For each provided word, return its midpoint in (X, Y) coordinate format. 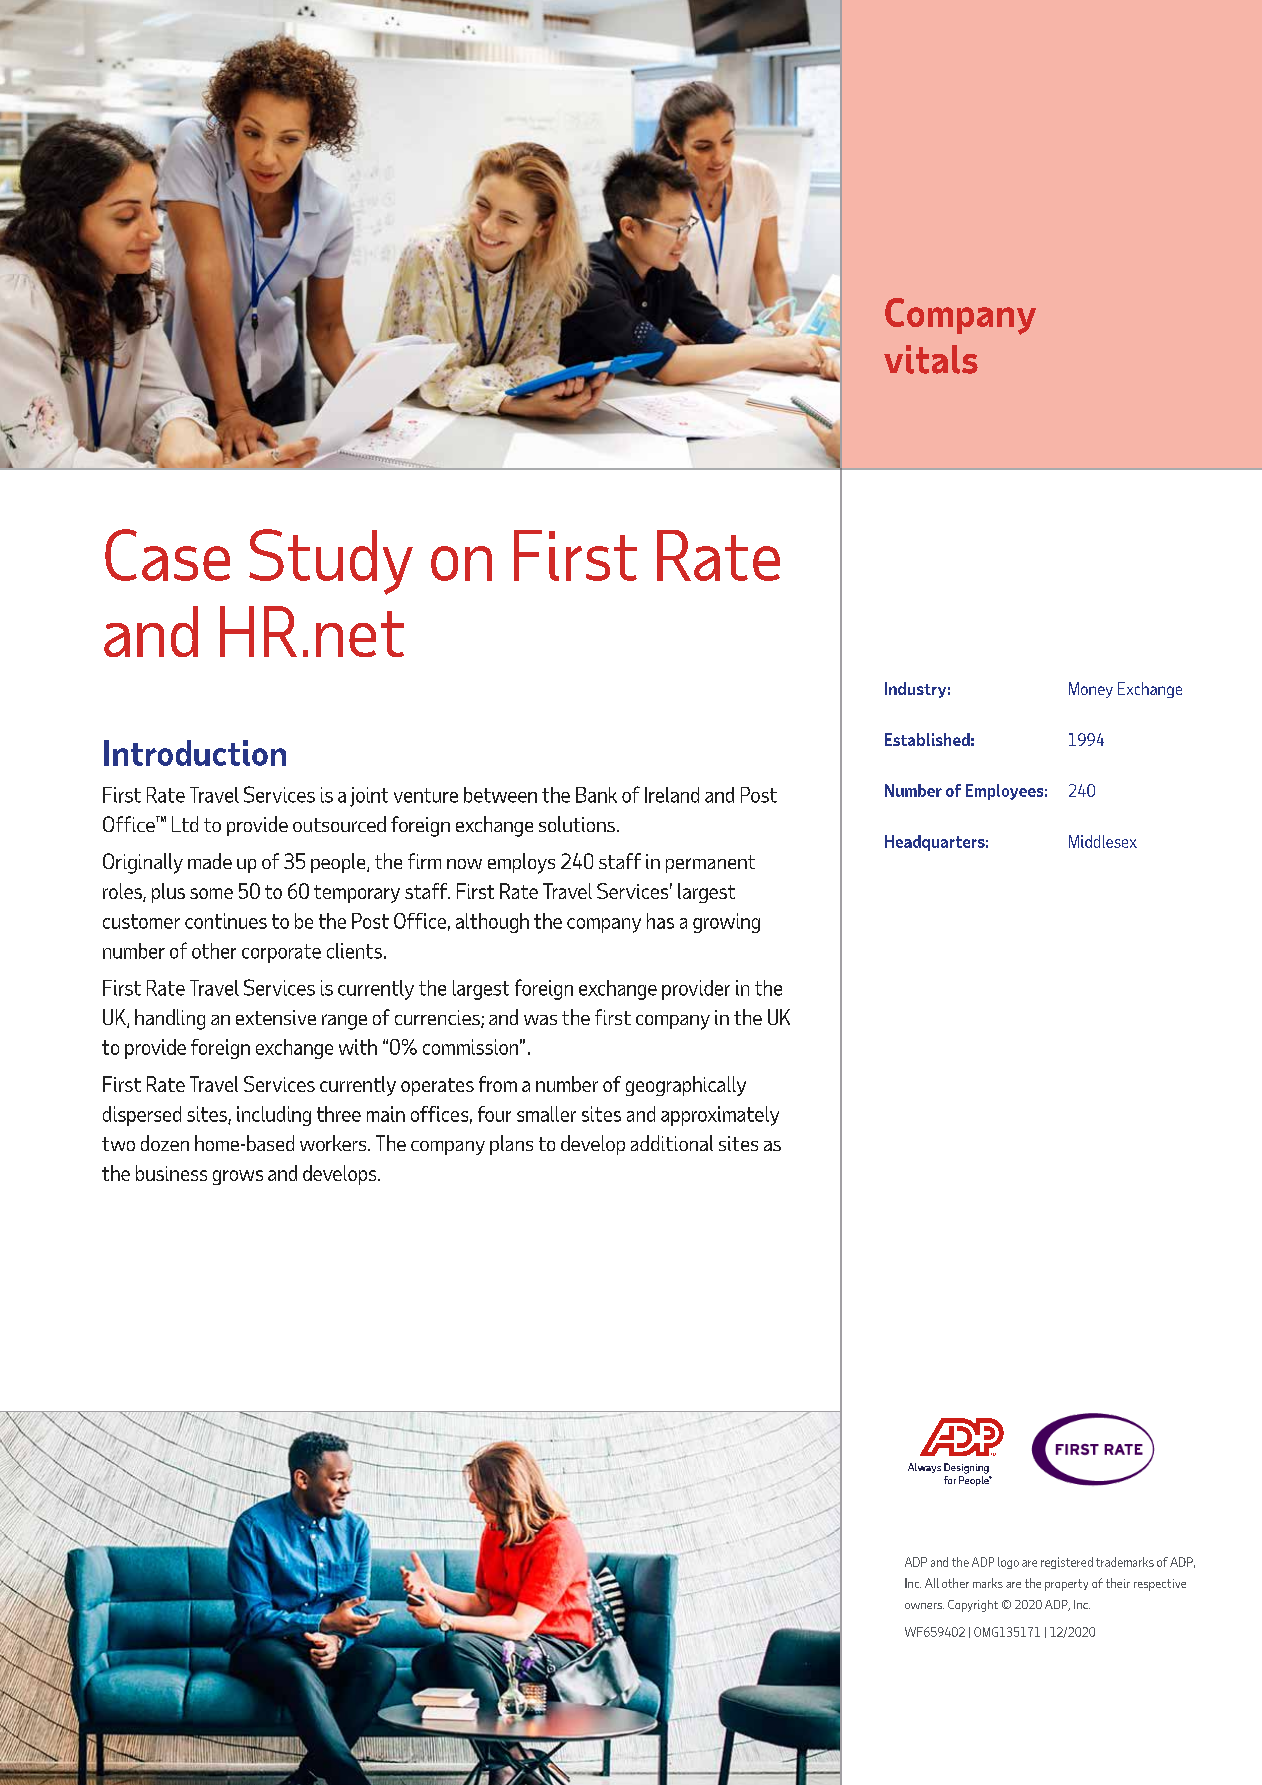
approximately (720, 1116)
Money (1091, 690)
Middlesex (1103, 841)
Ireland (672, 795)
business (171, 1173)
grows (238, 1177)
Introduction (195, 753)
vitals (931, 359)
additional (672, 1143)
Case (167, 555)
